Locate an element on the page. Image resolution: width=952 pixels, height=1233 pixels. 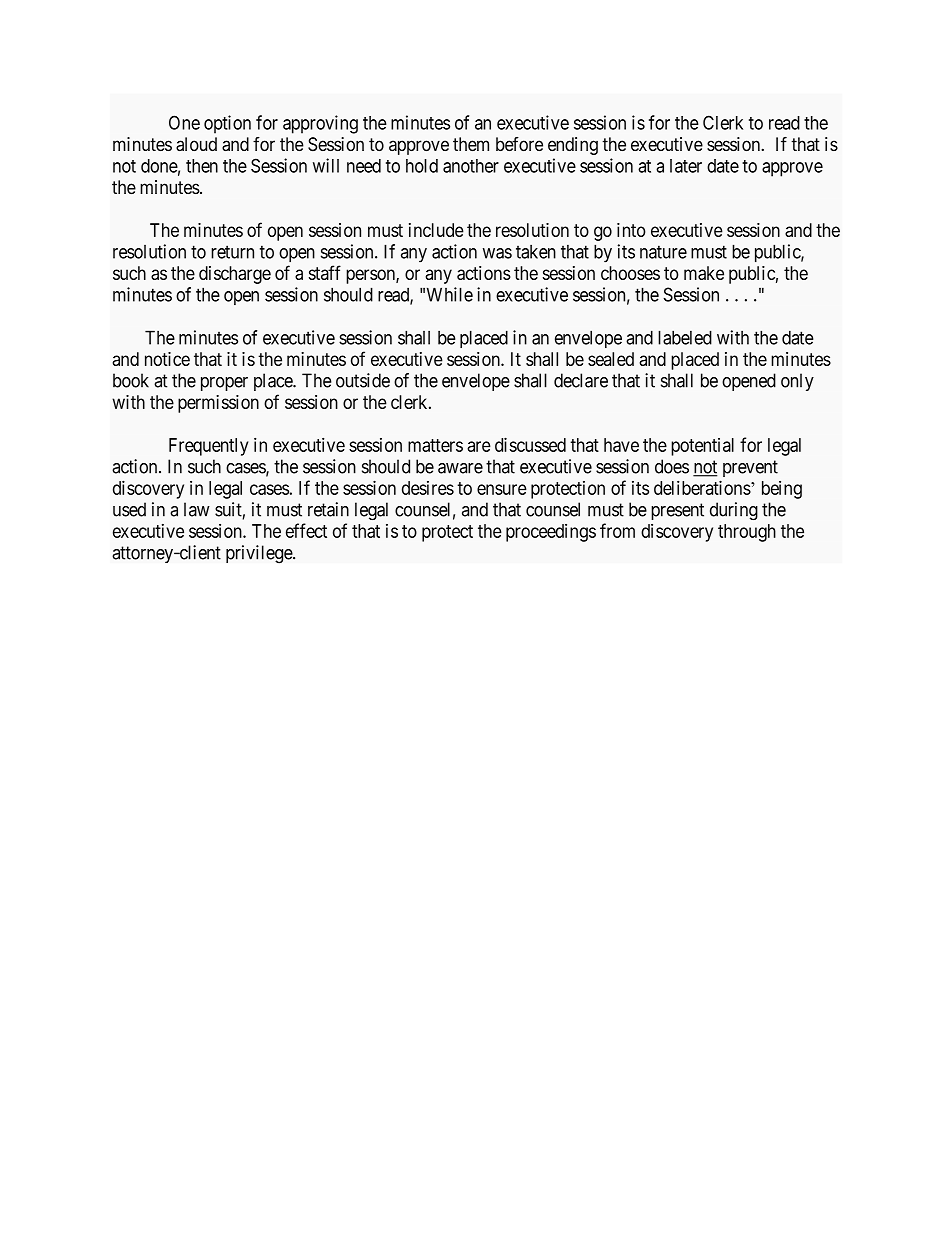
aloud is located at coordinates (196, 144).
